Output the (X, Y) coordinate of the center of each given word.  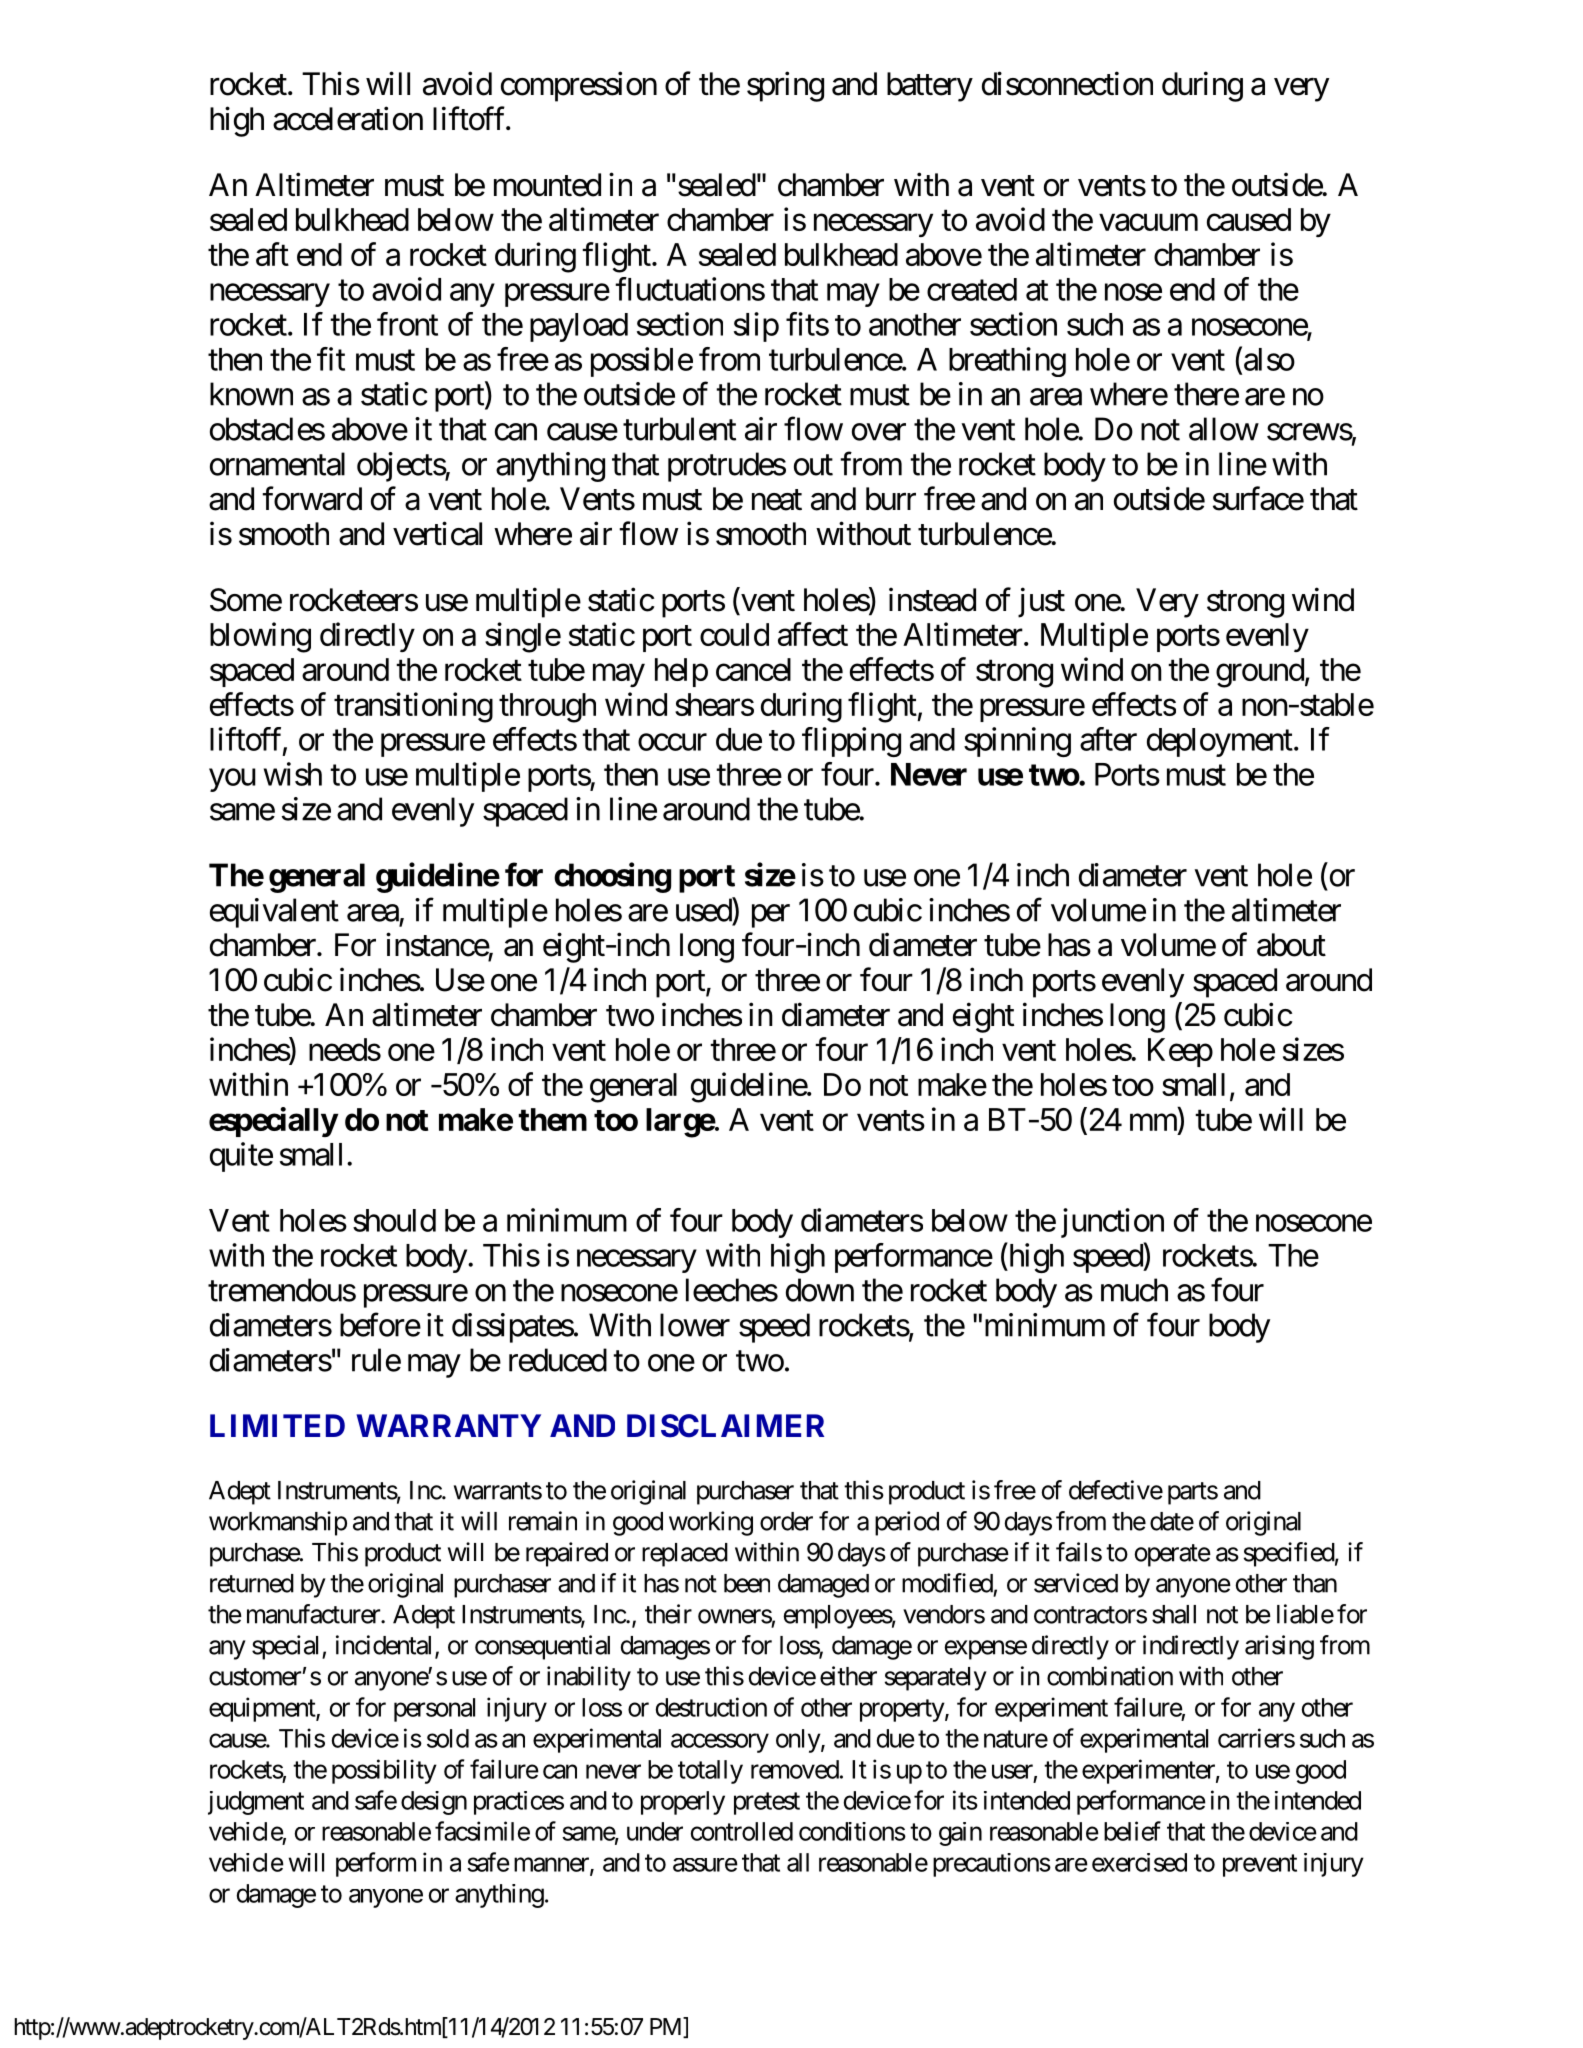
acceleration (348, 118)
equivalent (274, 913)
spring (785, 86)
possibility (384, 1771)
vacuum (1148, 222)
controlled (742, 1831)
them (552, 1119)
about (1291, 945)
